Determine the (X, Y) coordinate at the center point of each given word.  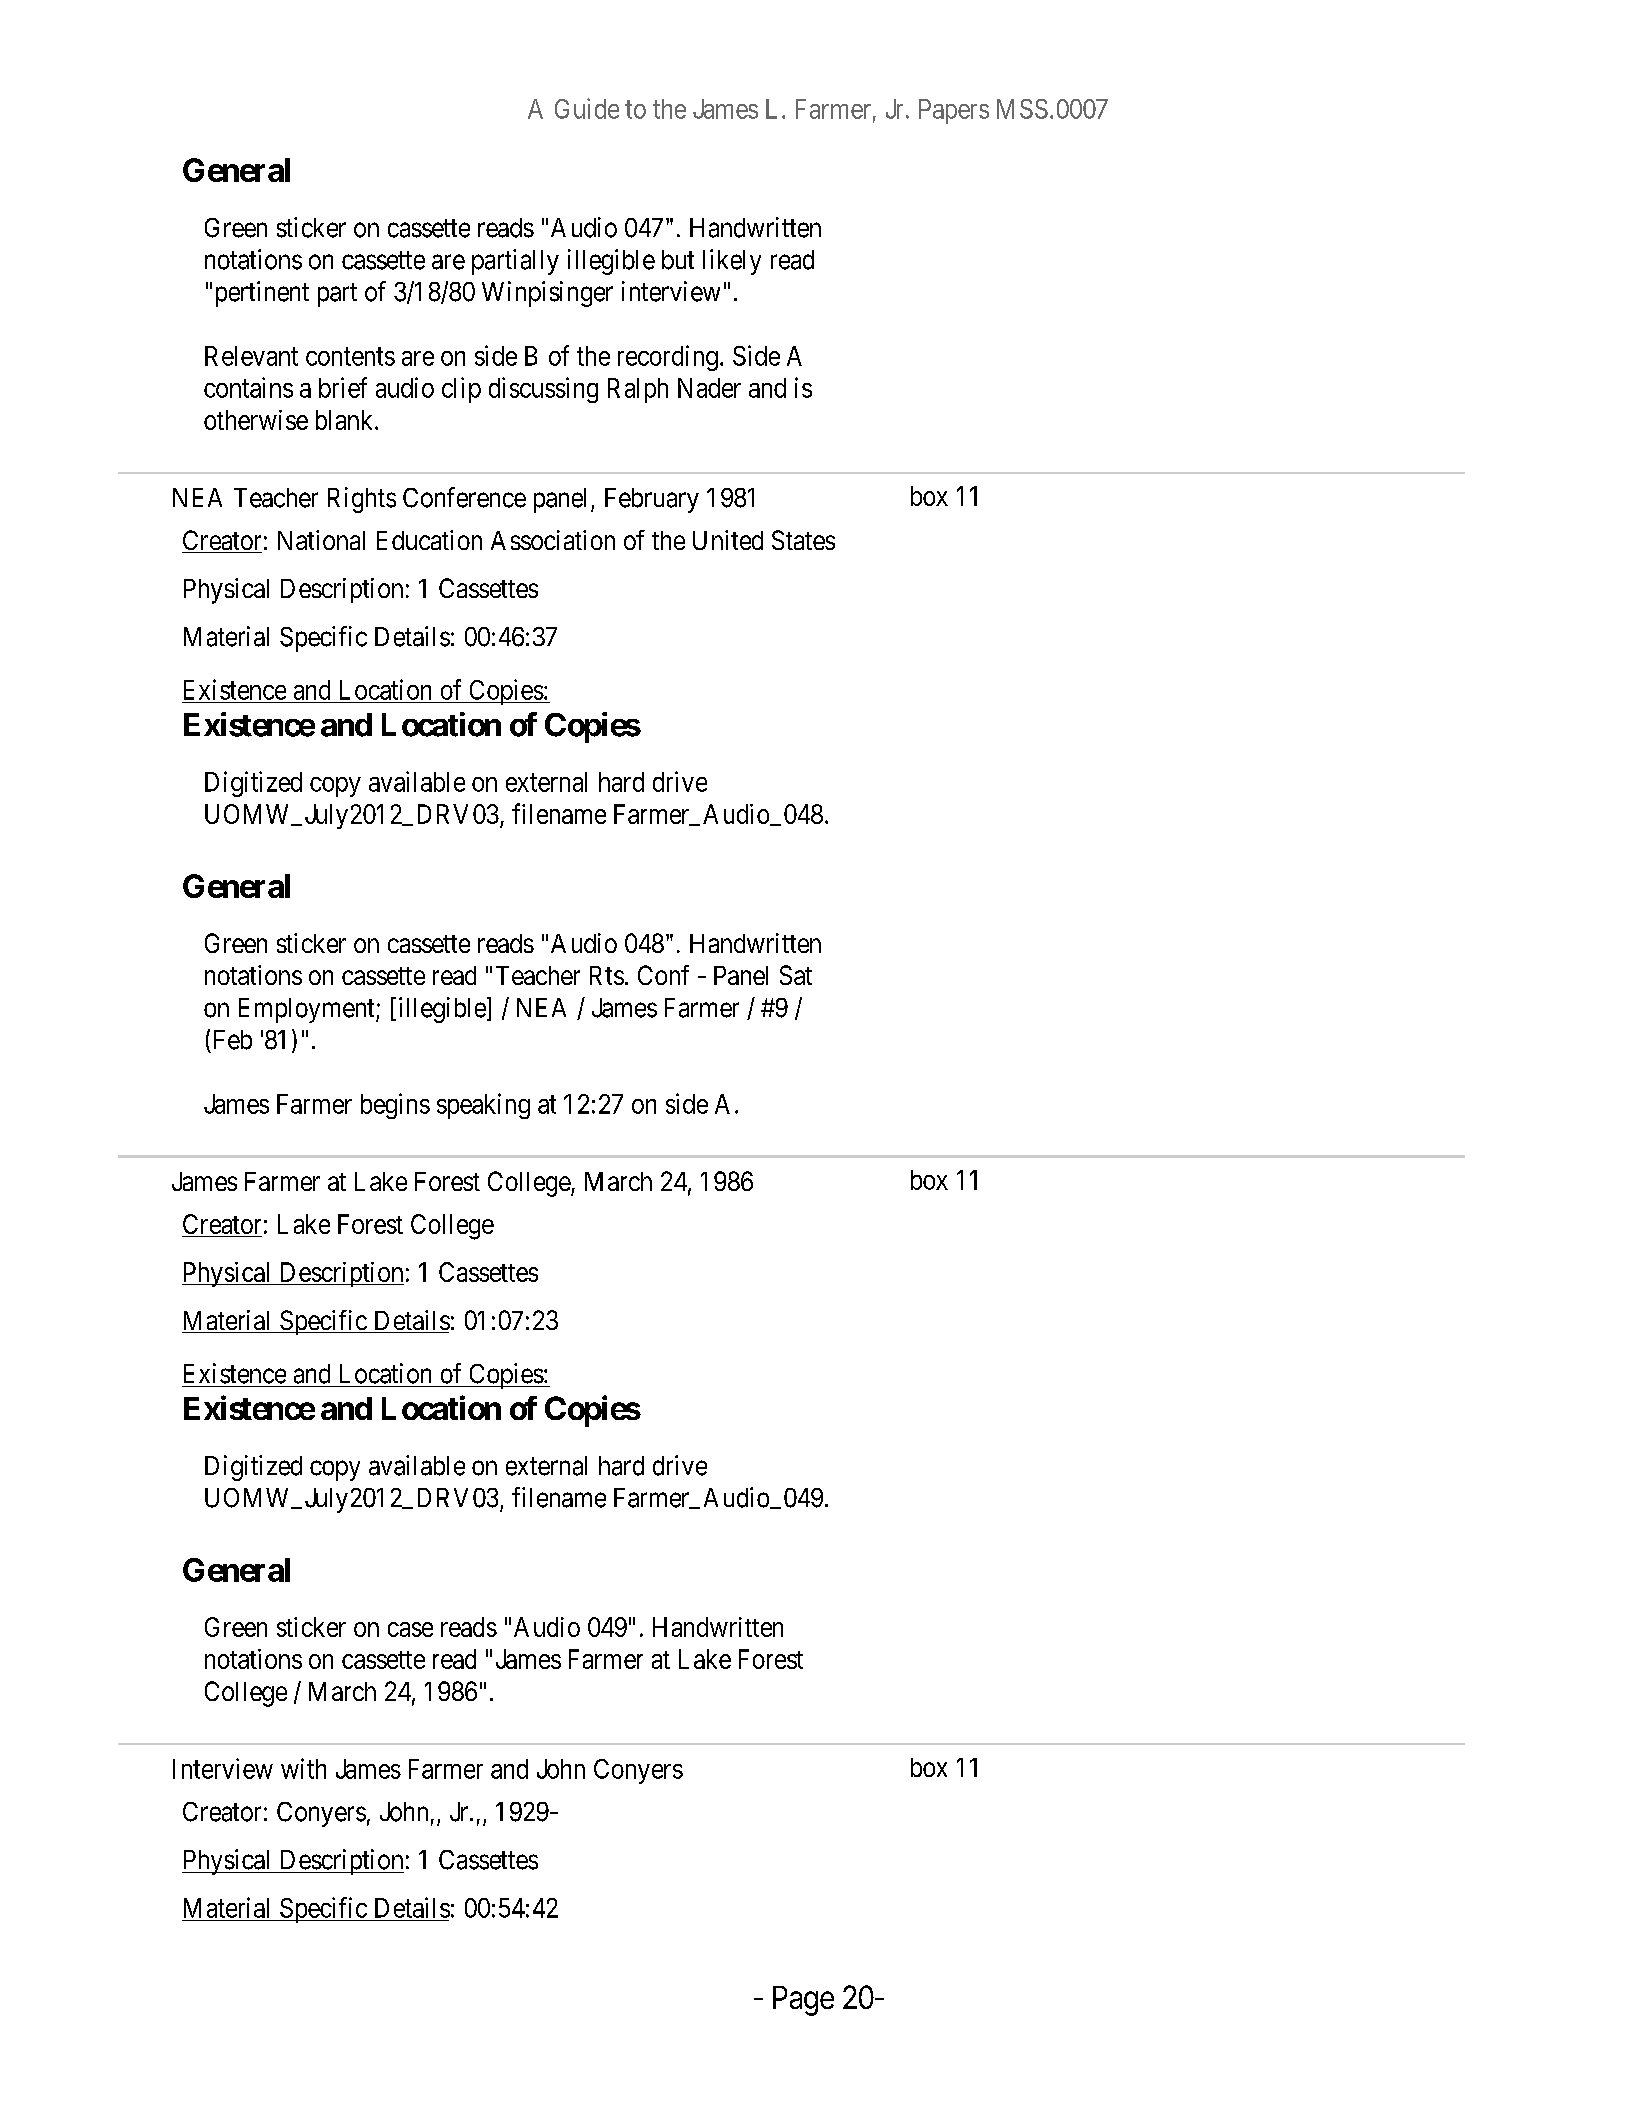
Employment (308, 1010)
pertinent (262, 294)
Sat (796, 975)
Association (553, 540)
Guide (587, 108)
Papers (954, 111)
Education (429, 540)
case (410, 1629)
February (652, 500)
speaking (483, 1106)
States (803, 540)
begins (395, 1106)
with (303, 1768)
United (728, 540)
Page (803, 2001)
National (321, 540)
